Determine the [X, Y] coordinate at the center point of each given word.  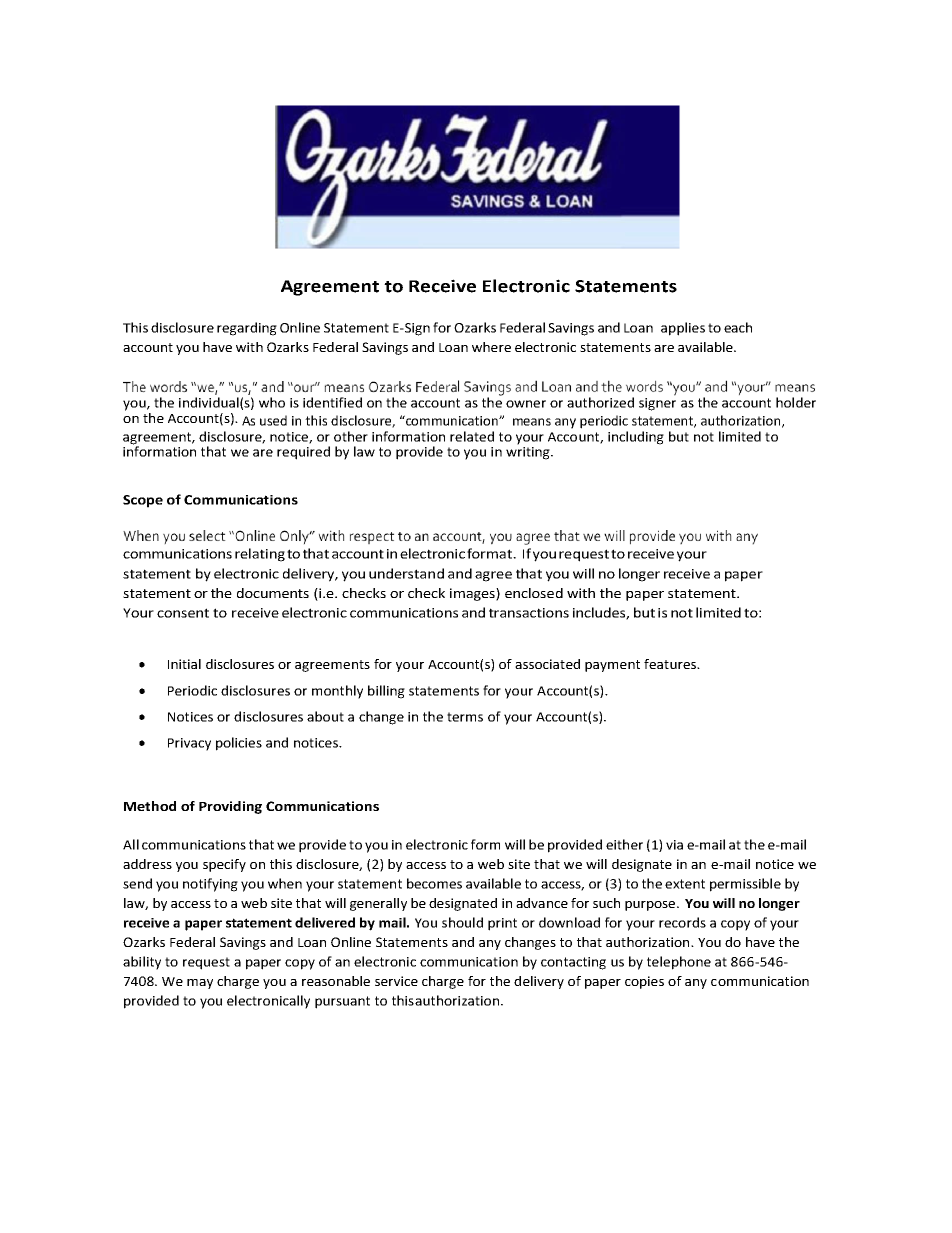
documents [273, 593]
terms [465, 717]
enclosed [534, 593]
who [272, 402]
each [738, 327]
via [674, 845]
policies [239, 744]
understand [406, 573]
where [491, 347]
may [200, 984]
